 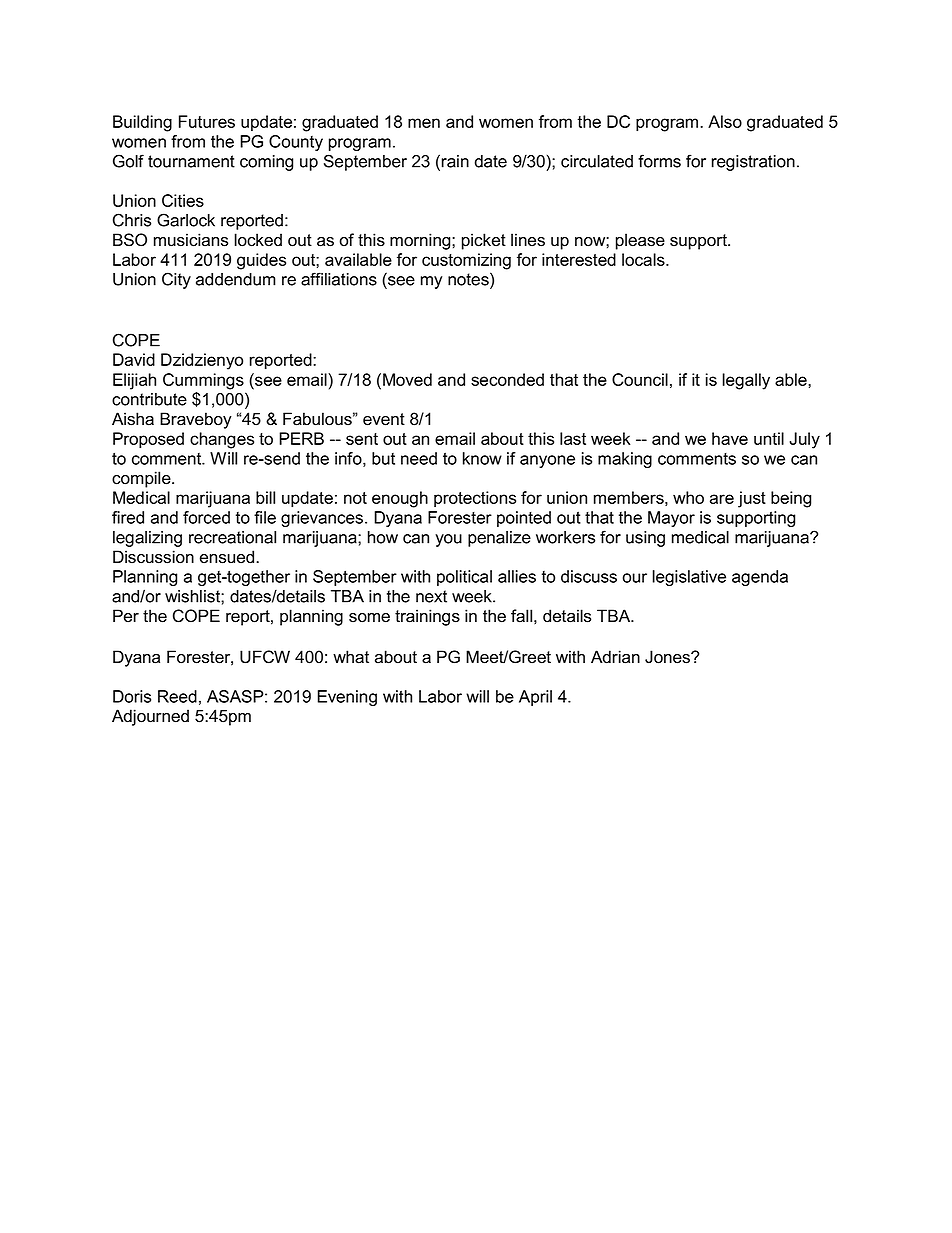 I want to click on using, so click(x=645, y=539).
